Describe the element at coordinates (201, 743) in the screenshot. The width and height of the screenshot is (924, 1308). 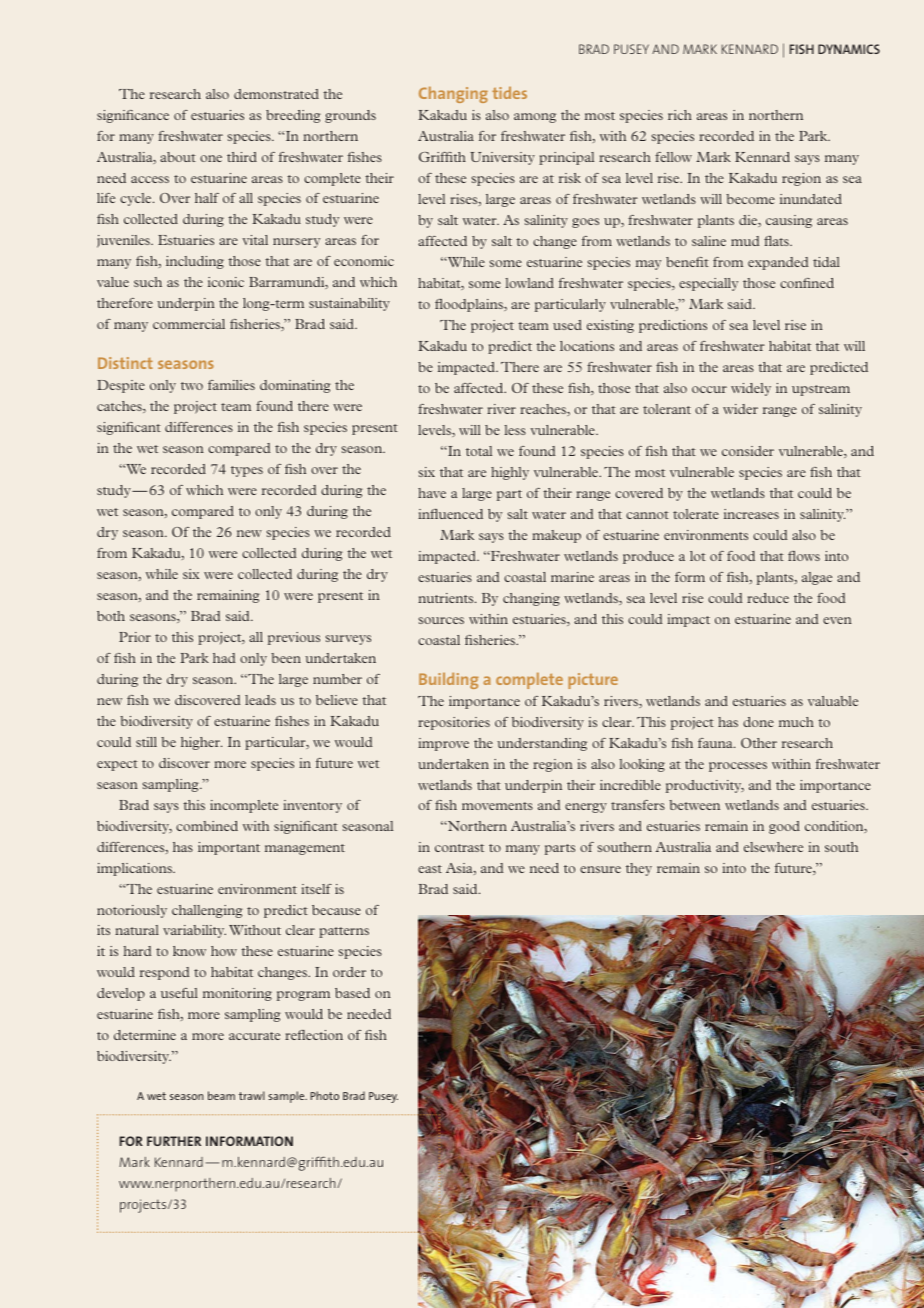
I see `higher` at that location.
